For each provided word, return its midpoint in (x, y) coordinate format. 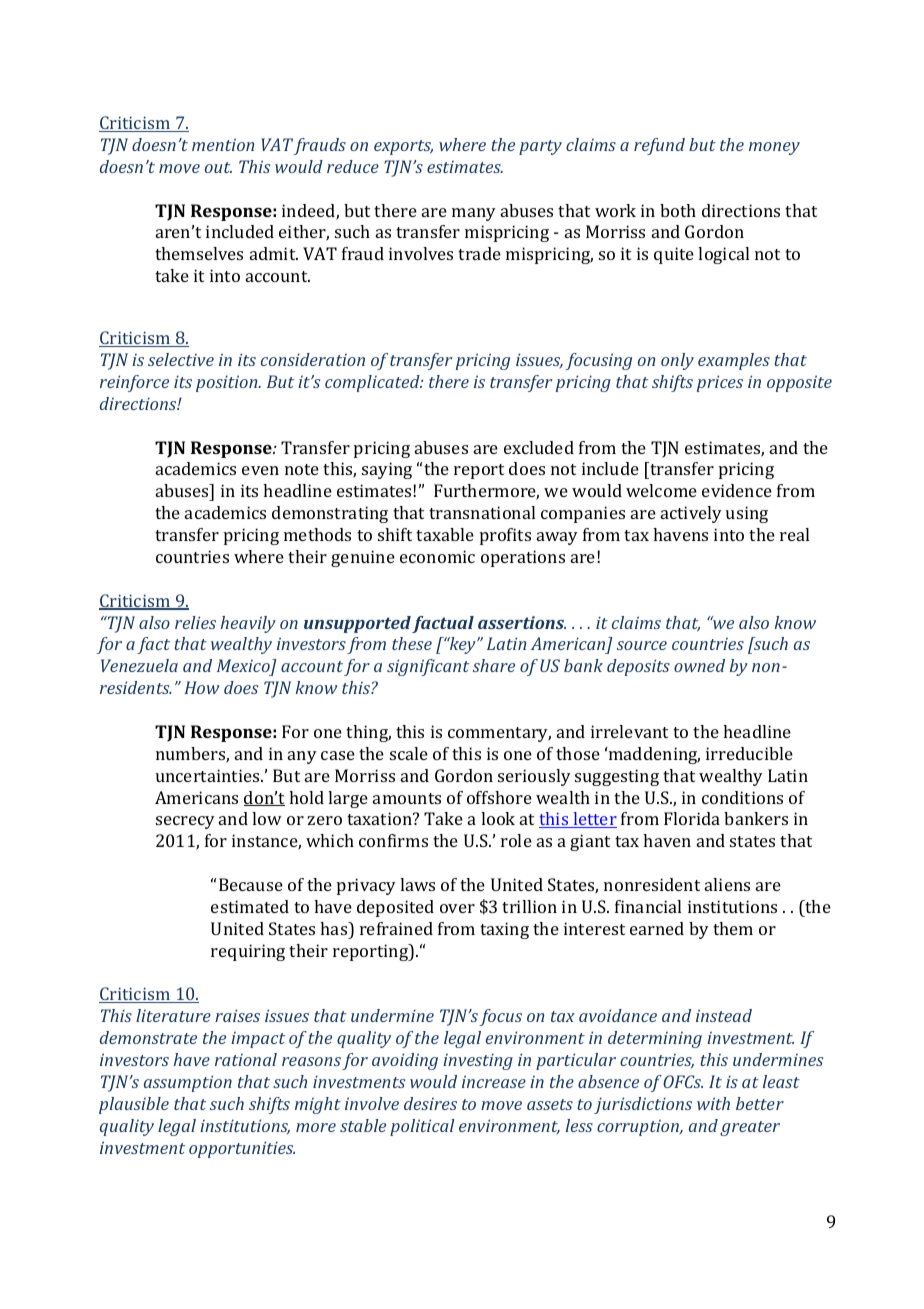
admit (274, 253)
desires (430, 1103)
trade (479, 253)
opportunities (242, 1149)
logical (723, 255)
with (713, 1103)
